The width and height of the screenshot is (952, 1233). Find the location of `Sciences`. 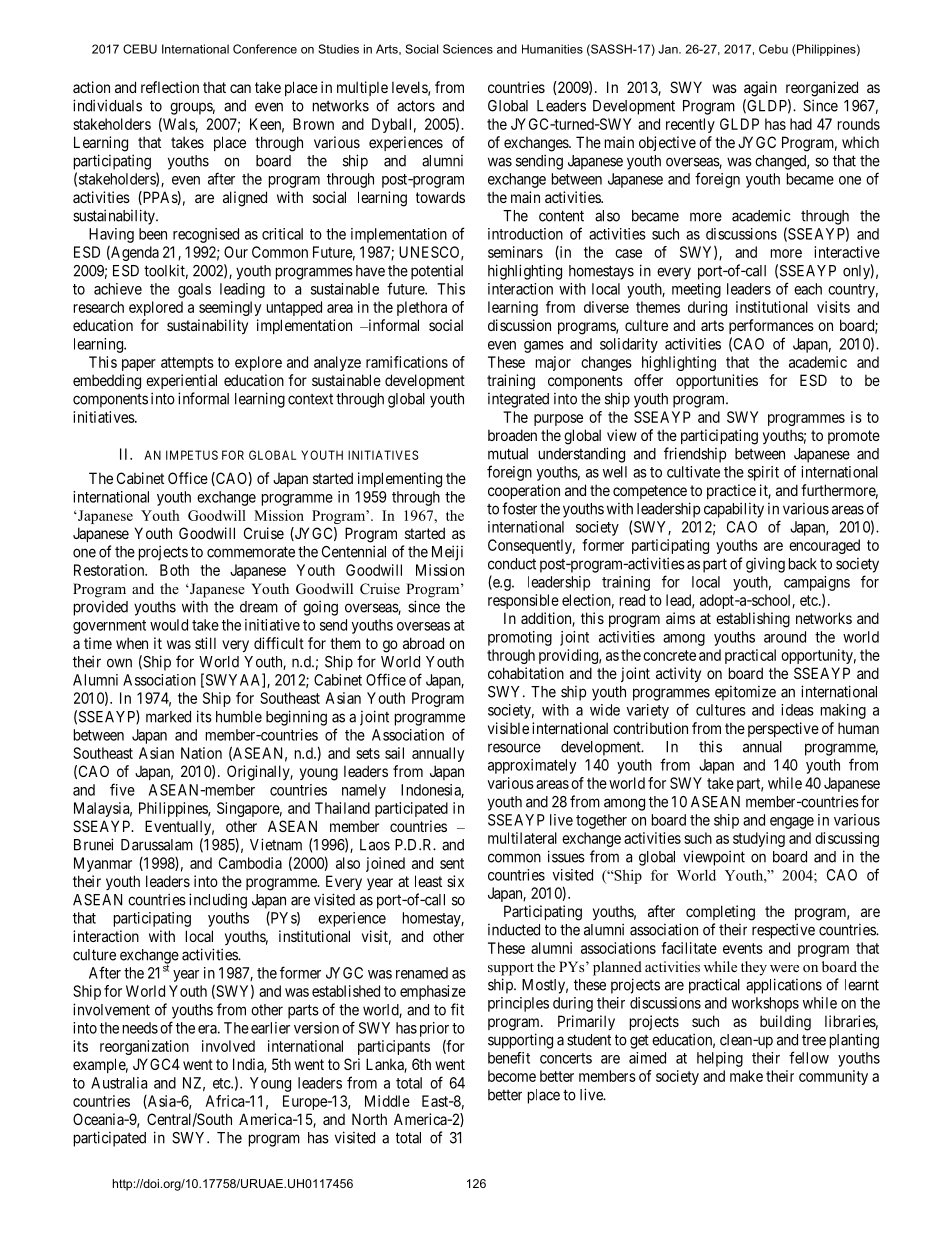

Sciences is located at coordinates (468, 49).
